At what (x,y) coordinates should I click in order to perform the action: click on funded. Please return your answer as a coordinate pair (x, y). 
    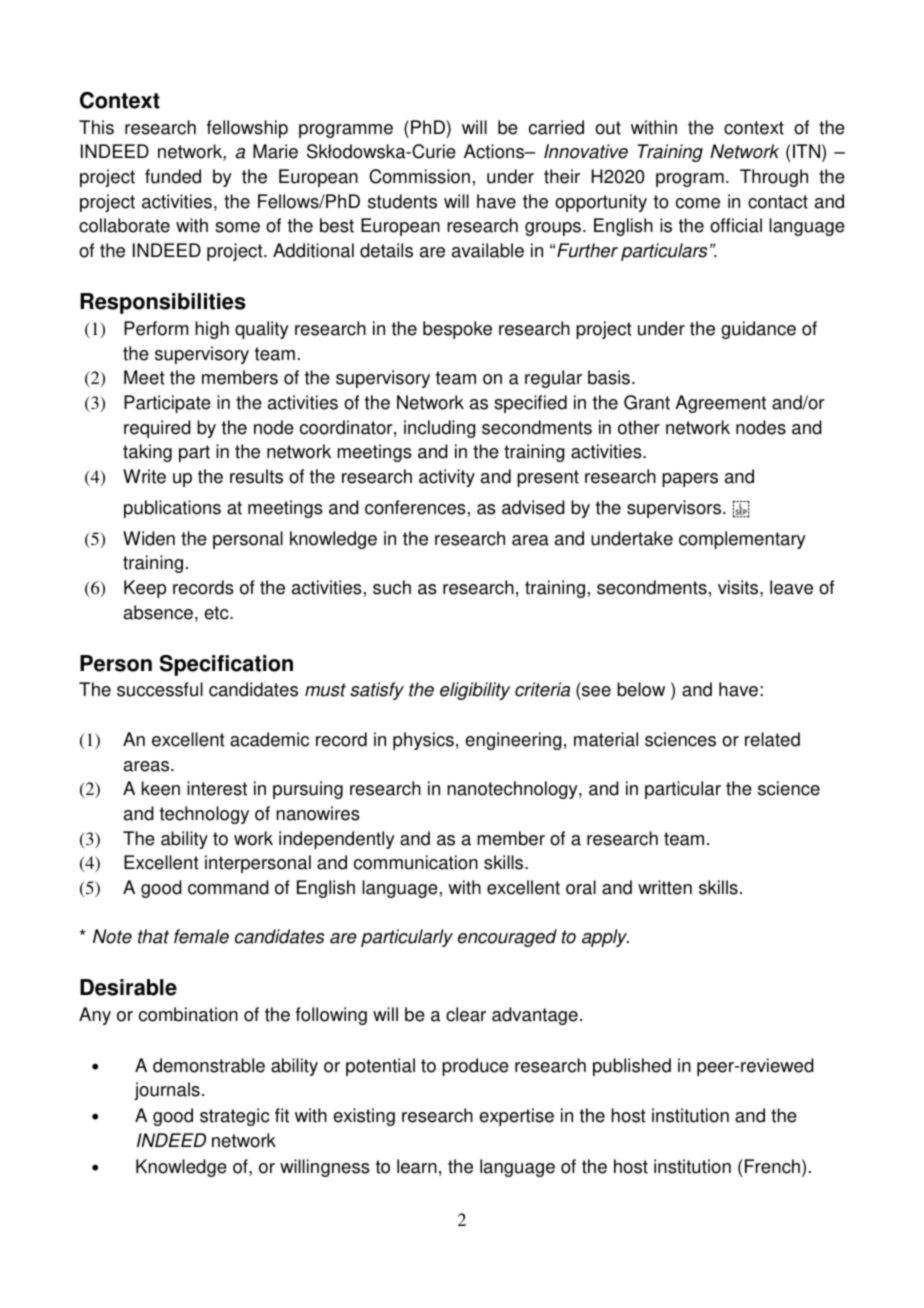
    Looking at the image, I should click on (173, 176).
